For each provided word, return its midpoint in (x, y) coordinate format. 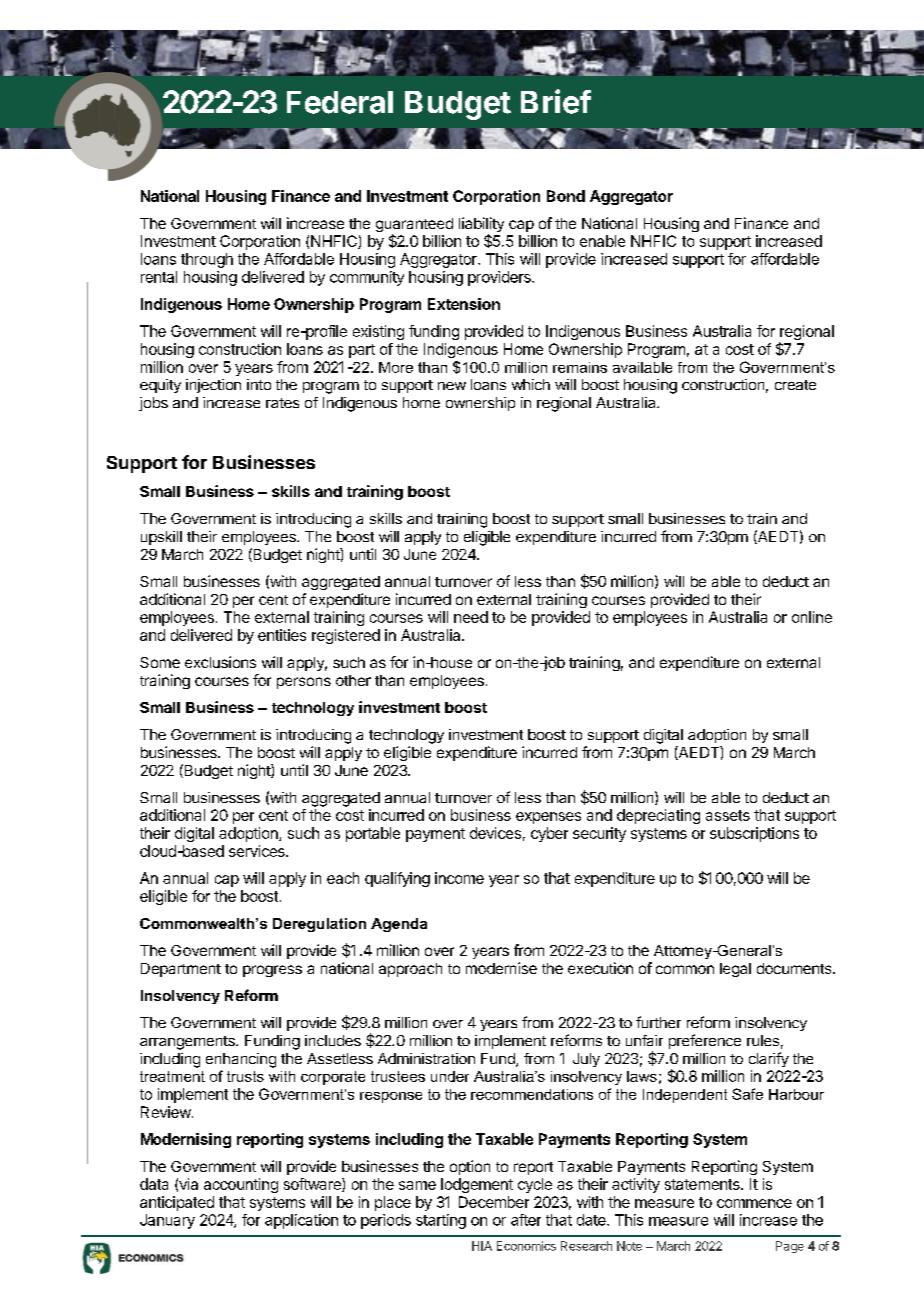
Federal (340, 102)
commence (754, 1203)
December (494, 1202)
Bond (566, 196)
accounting (241, 1185)
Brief (556, 101)
